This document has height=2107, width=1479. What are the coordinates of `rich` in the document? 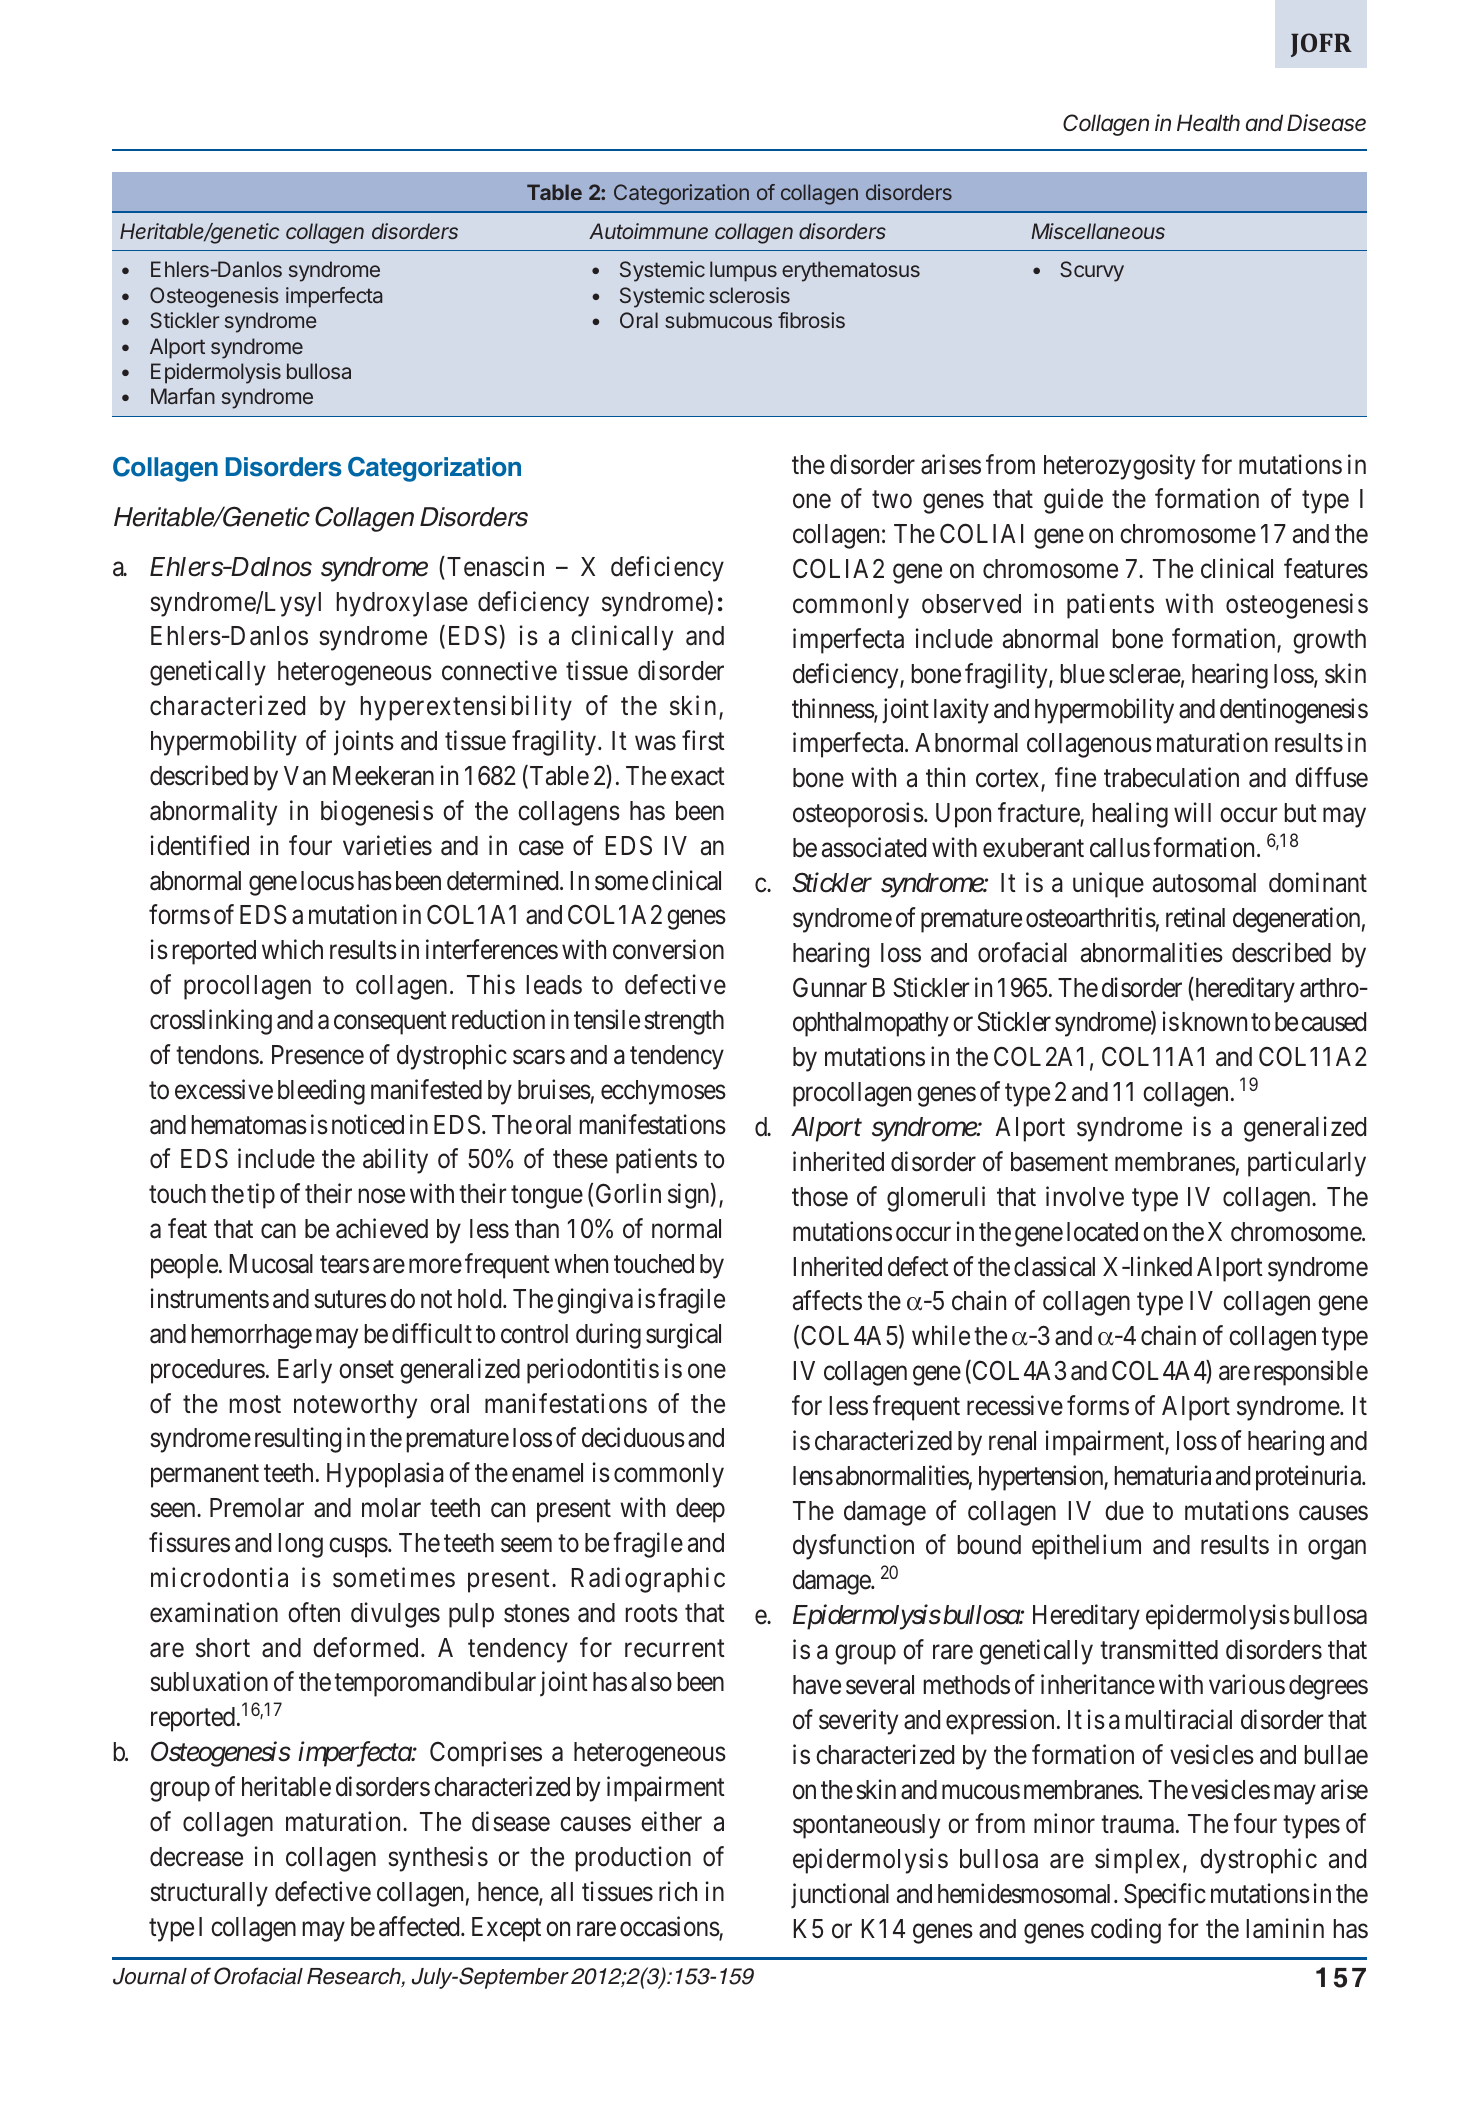 It's located at (678, 1891).
